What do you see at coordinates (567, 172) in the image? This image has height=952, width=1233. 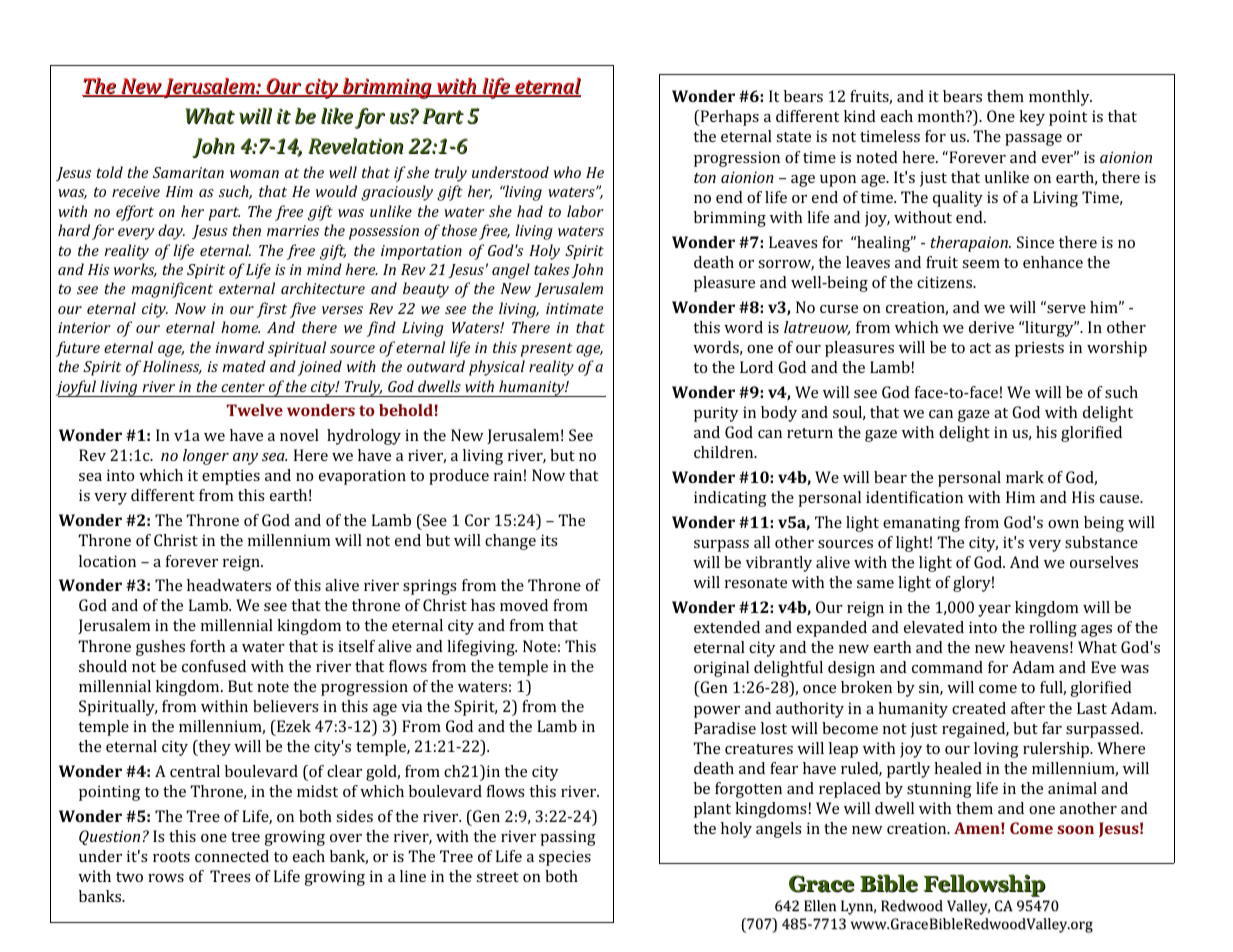 I see `who` at bounding box center [567, 172].
